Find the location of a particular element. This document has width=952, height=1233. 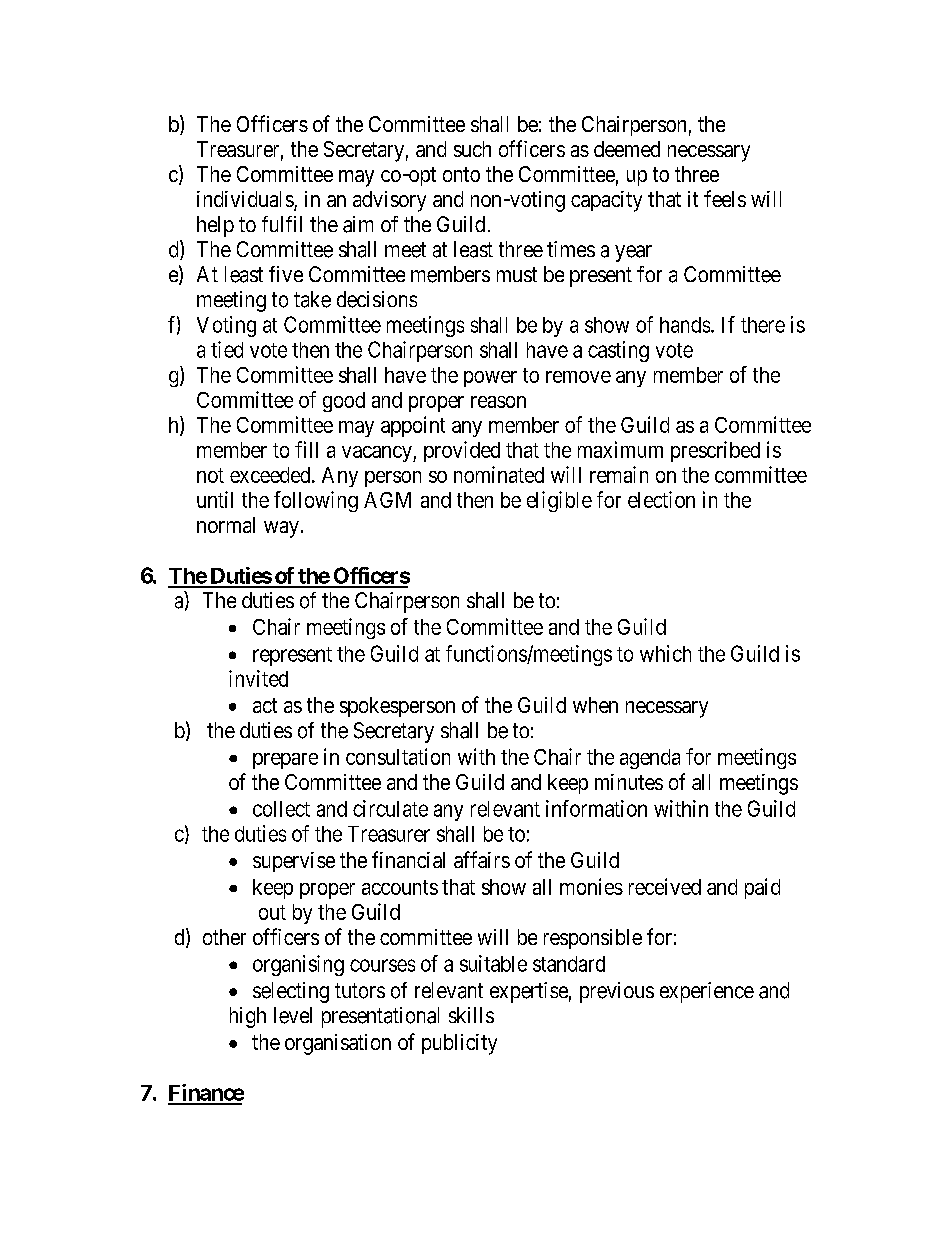

prescribed is located at coordinates (715, 451).
